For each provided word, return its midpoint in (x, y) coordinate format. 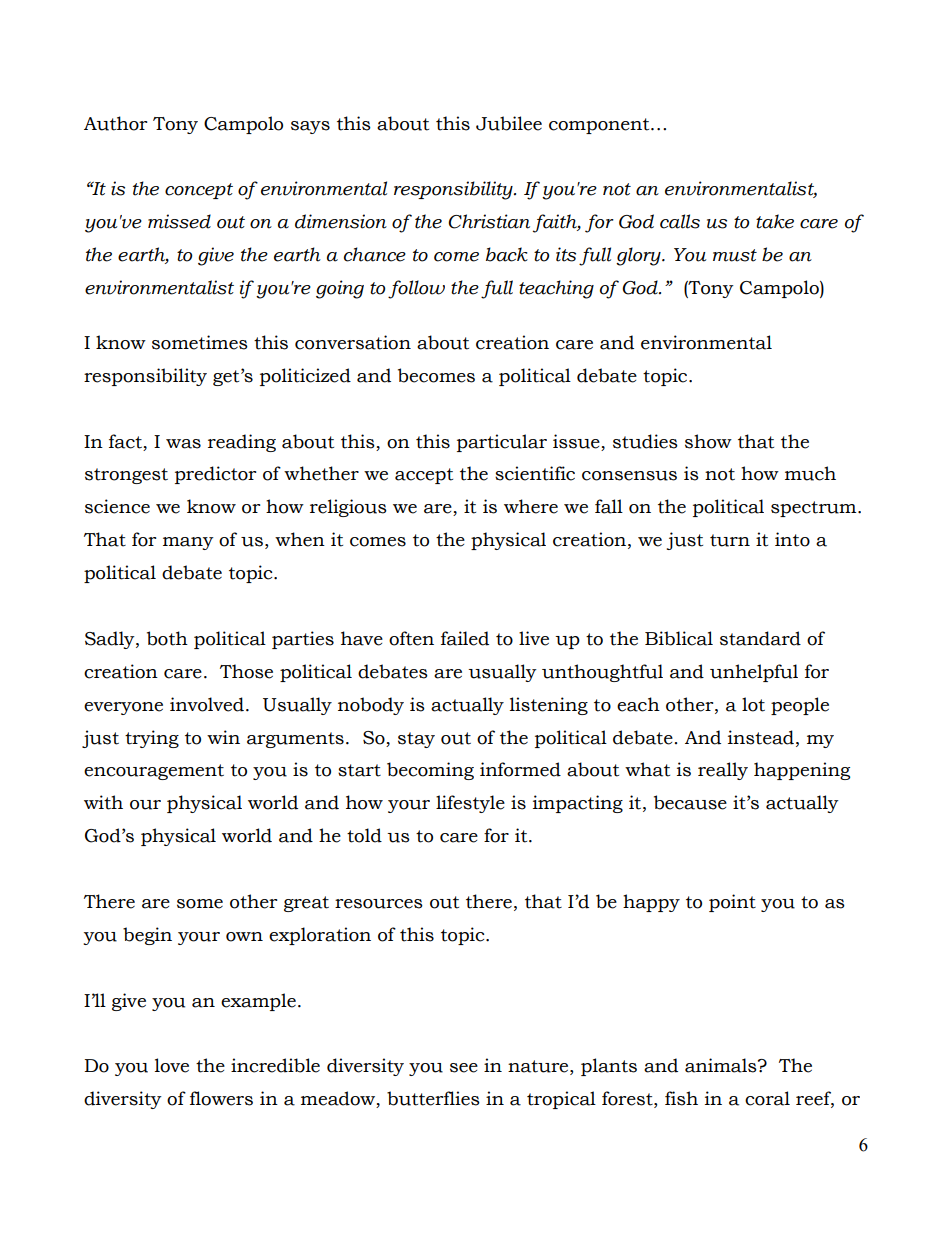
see (464, 1068)
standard (760, 638)
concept (199, 191)
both (167, 638)
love (172, 1065)
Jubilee (509, 123)
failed (465, 638)
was (183, 444)
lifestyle (470, 804)
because (690, 802)
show (708, 441)
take (775, 221)
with (103, 802)
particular (502, 443)
